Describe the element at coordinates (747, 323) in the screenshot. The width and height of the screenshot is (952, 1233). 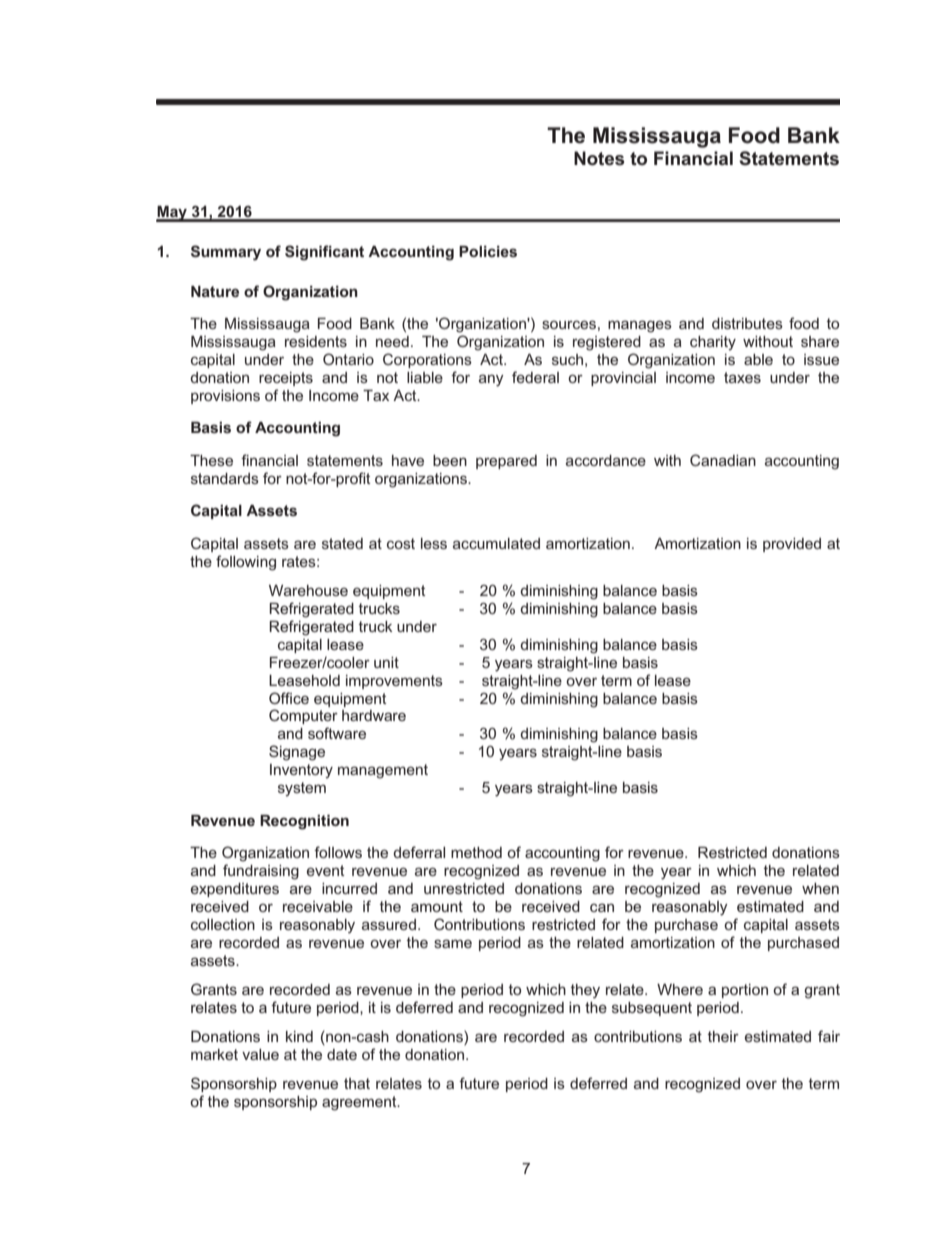
I see `distributes` at that location.
